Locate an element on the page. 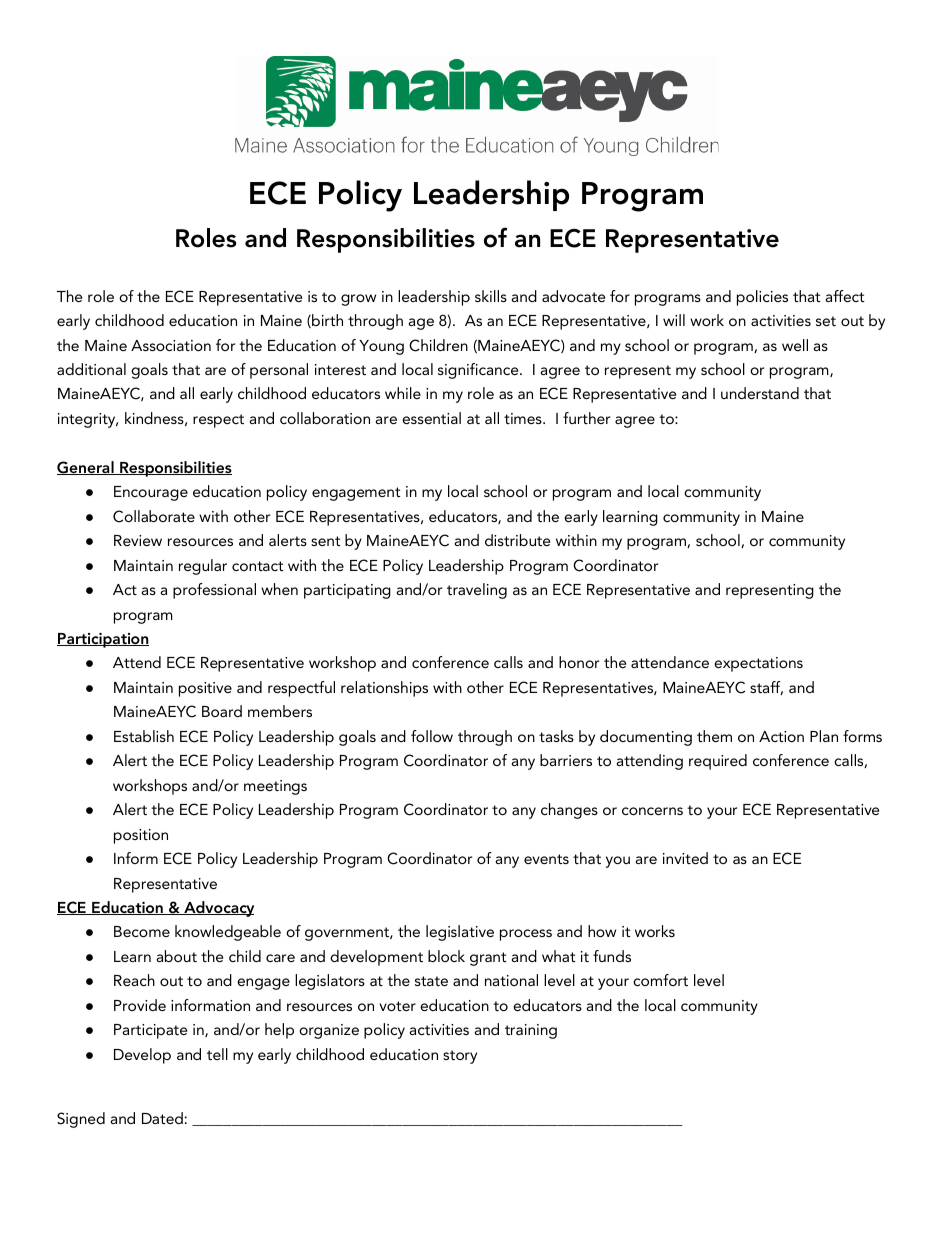 This document has height=1233, width=952. Dated is located at coordinates (163, 1118).
